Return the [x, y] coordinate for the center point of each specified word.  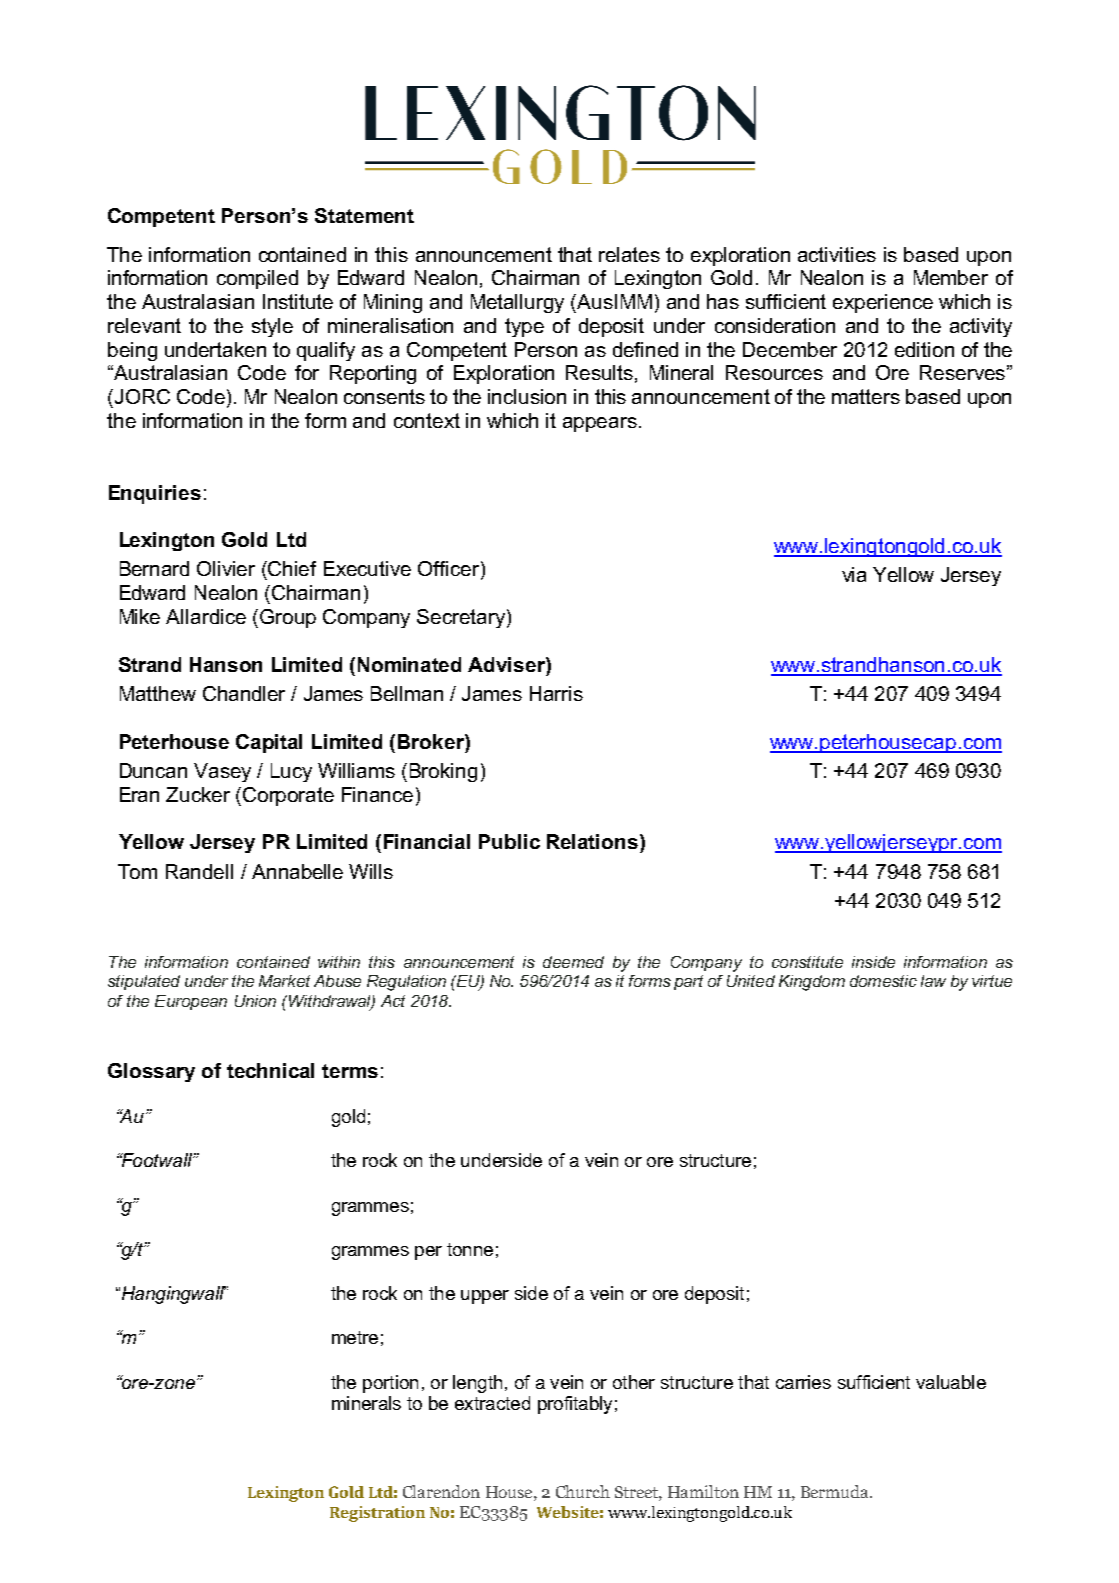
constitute [807, 962]
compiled [257, 279]
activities [837, 254]
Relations [592, 841]
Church [583, 1491]
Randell [199, 871]
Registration [377, 1514]
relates [629, 254]
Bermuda [836, 1491]
